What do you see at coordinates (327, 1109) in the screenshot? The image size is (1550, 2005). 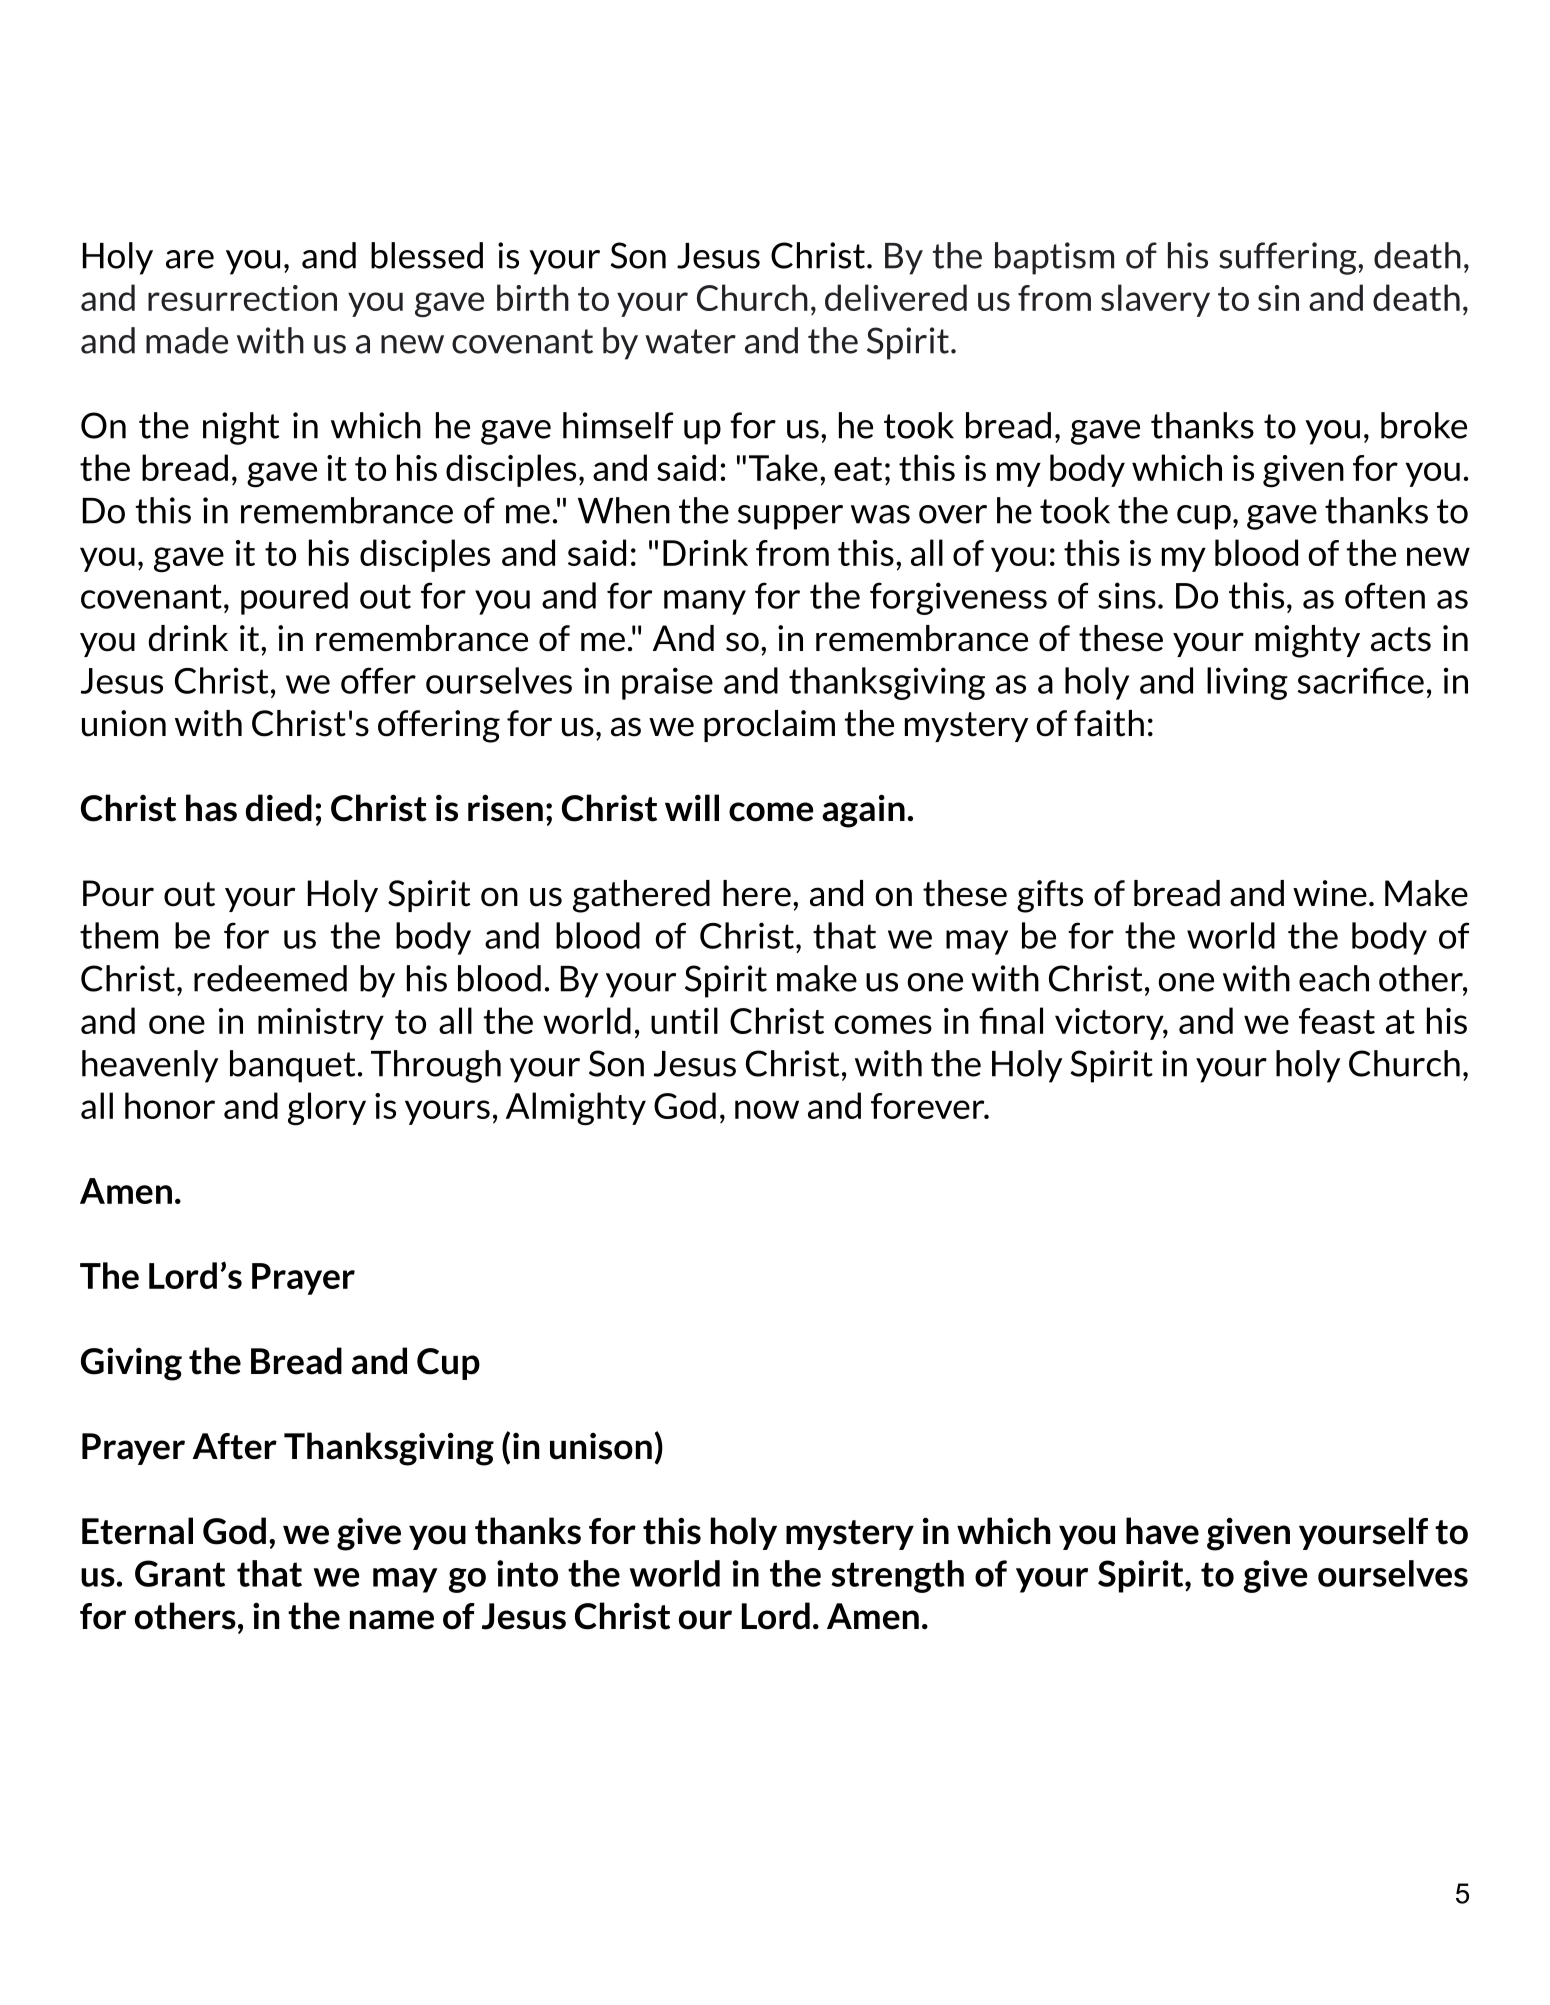 I see `glory` at bounding box center [327, 1109].
